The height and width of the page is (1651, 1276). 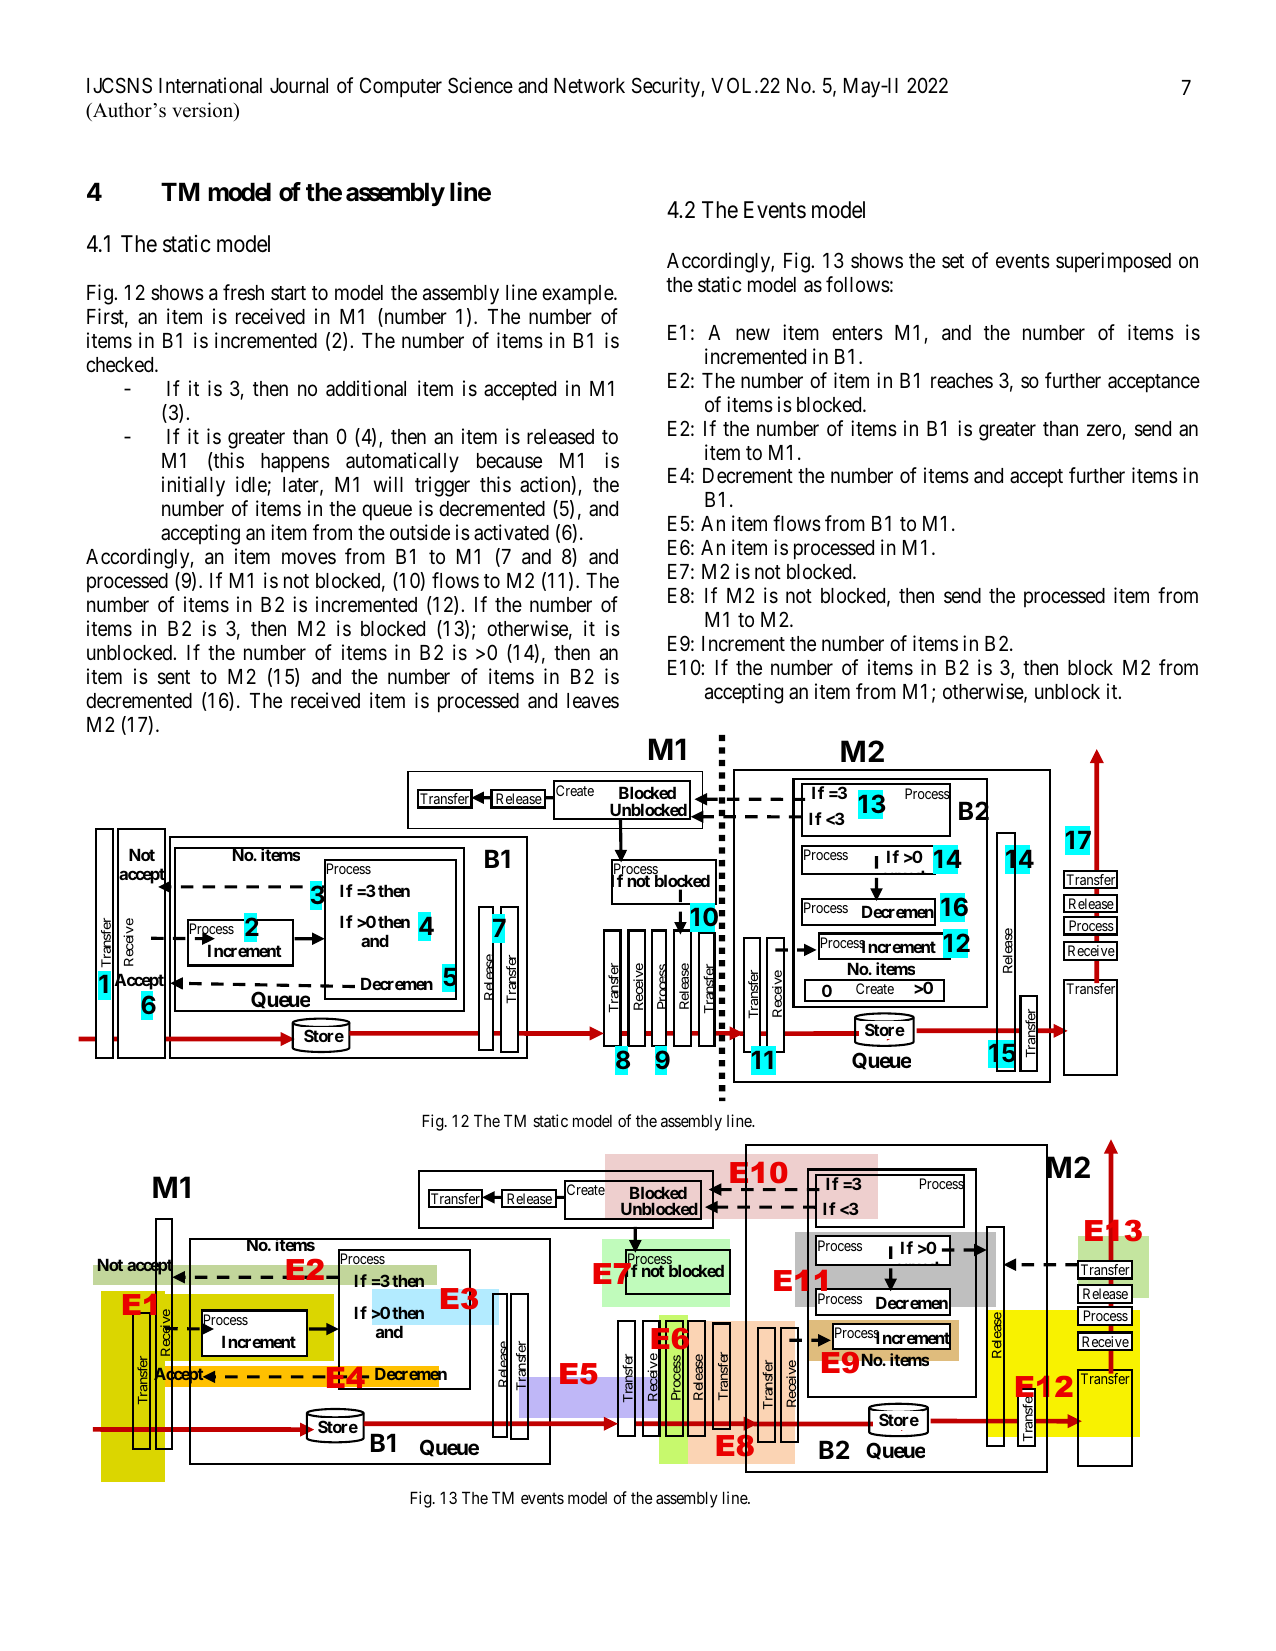 What do you see at coordinates (174, 677) in the page?
I see `sent` at bounding box center [174, 677].
